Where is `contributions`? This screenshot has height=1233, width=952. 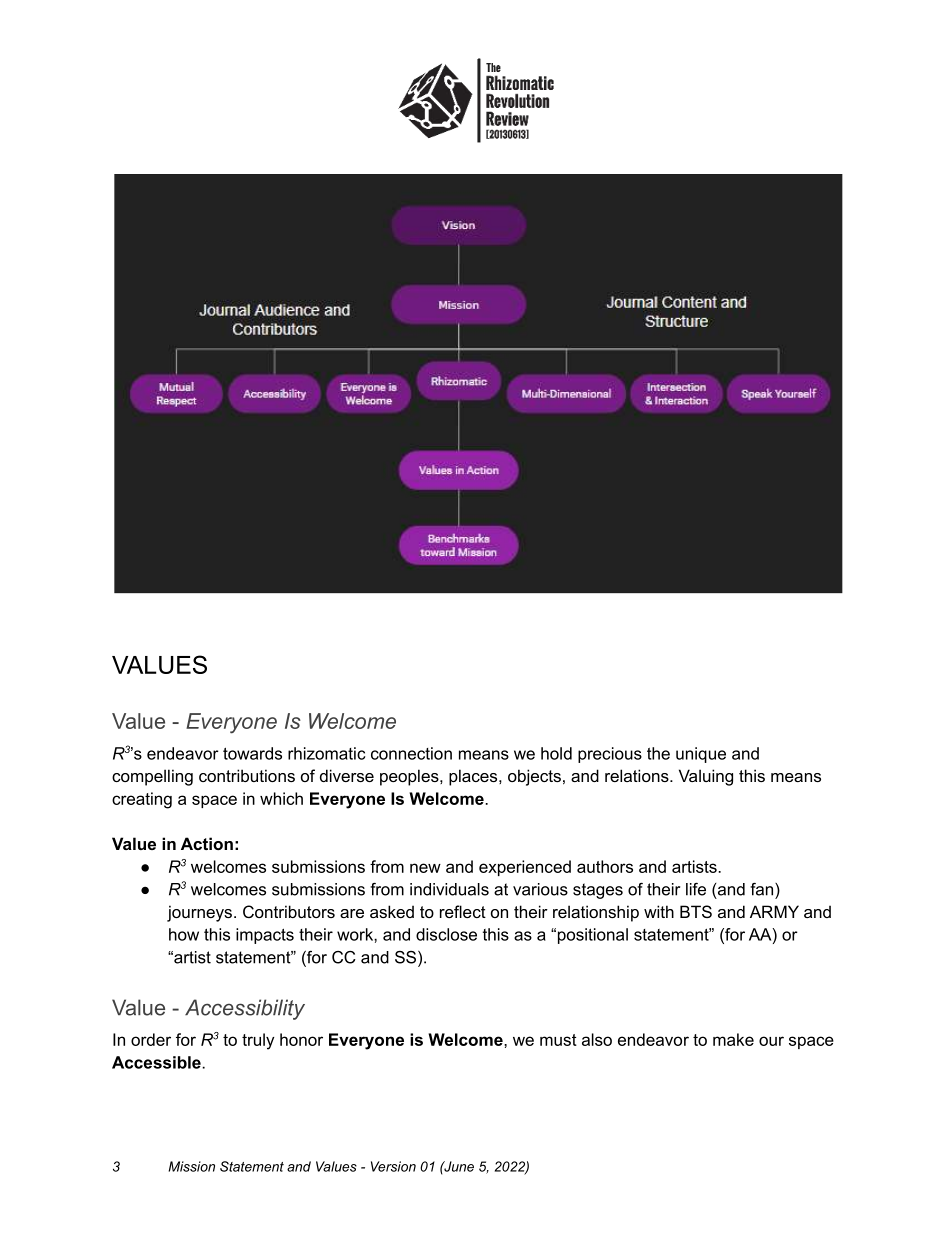 contributions is located at coordinates (247, 775).
